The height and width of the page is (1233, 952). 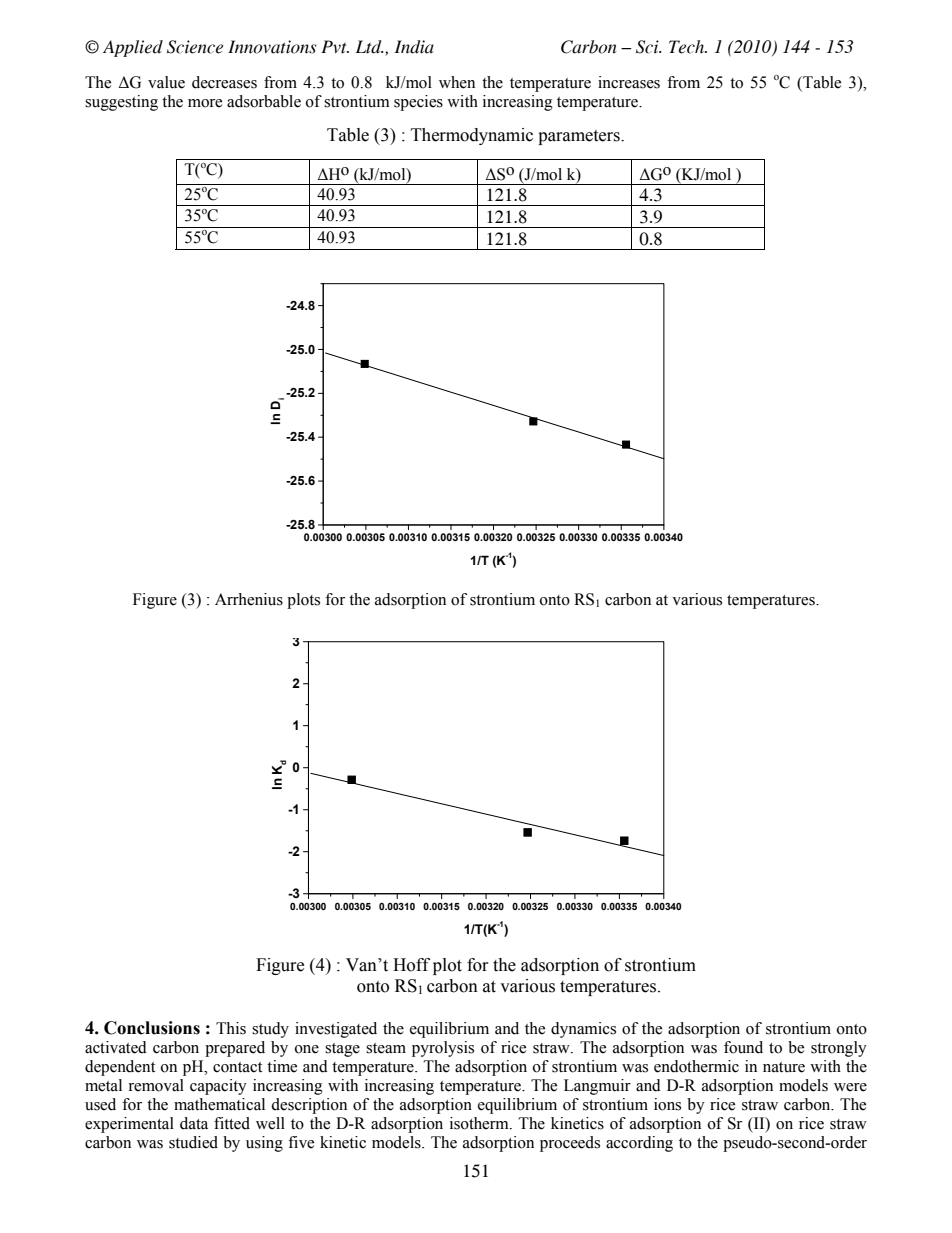 I want to click on data, so click(x=194, y=1123).
